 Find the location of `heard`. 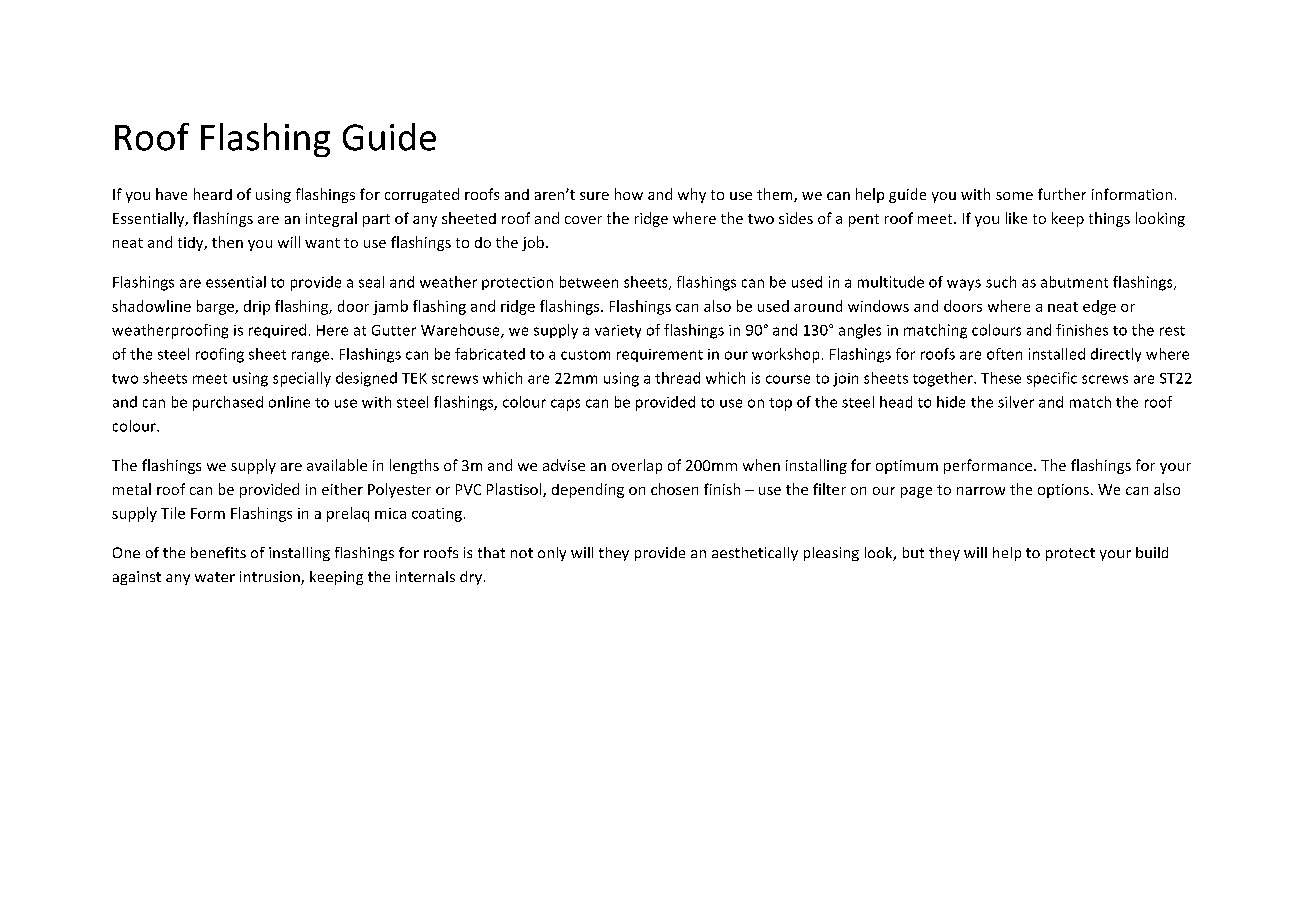

heard is located at coordinates (213, 194).
